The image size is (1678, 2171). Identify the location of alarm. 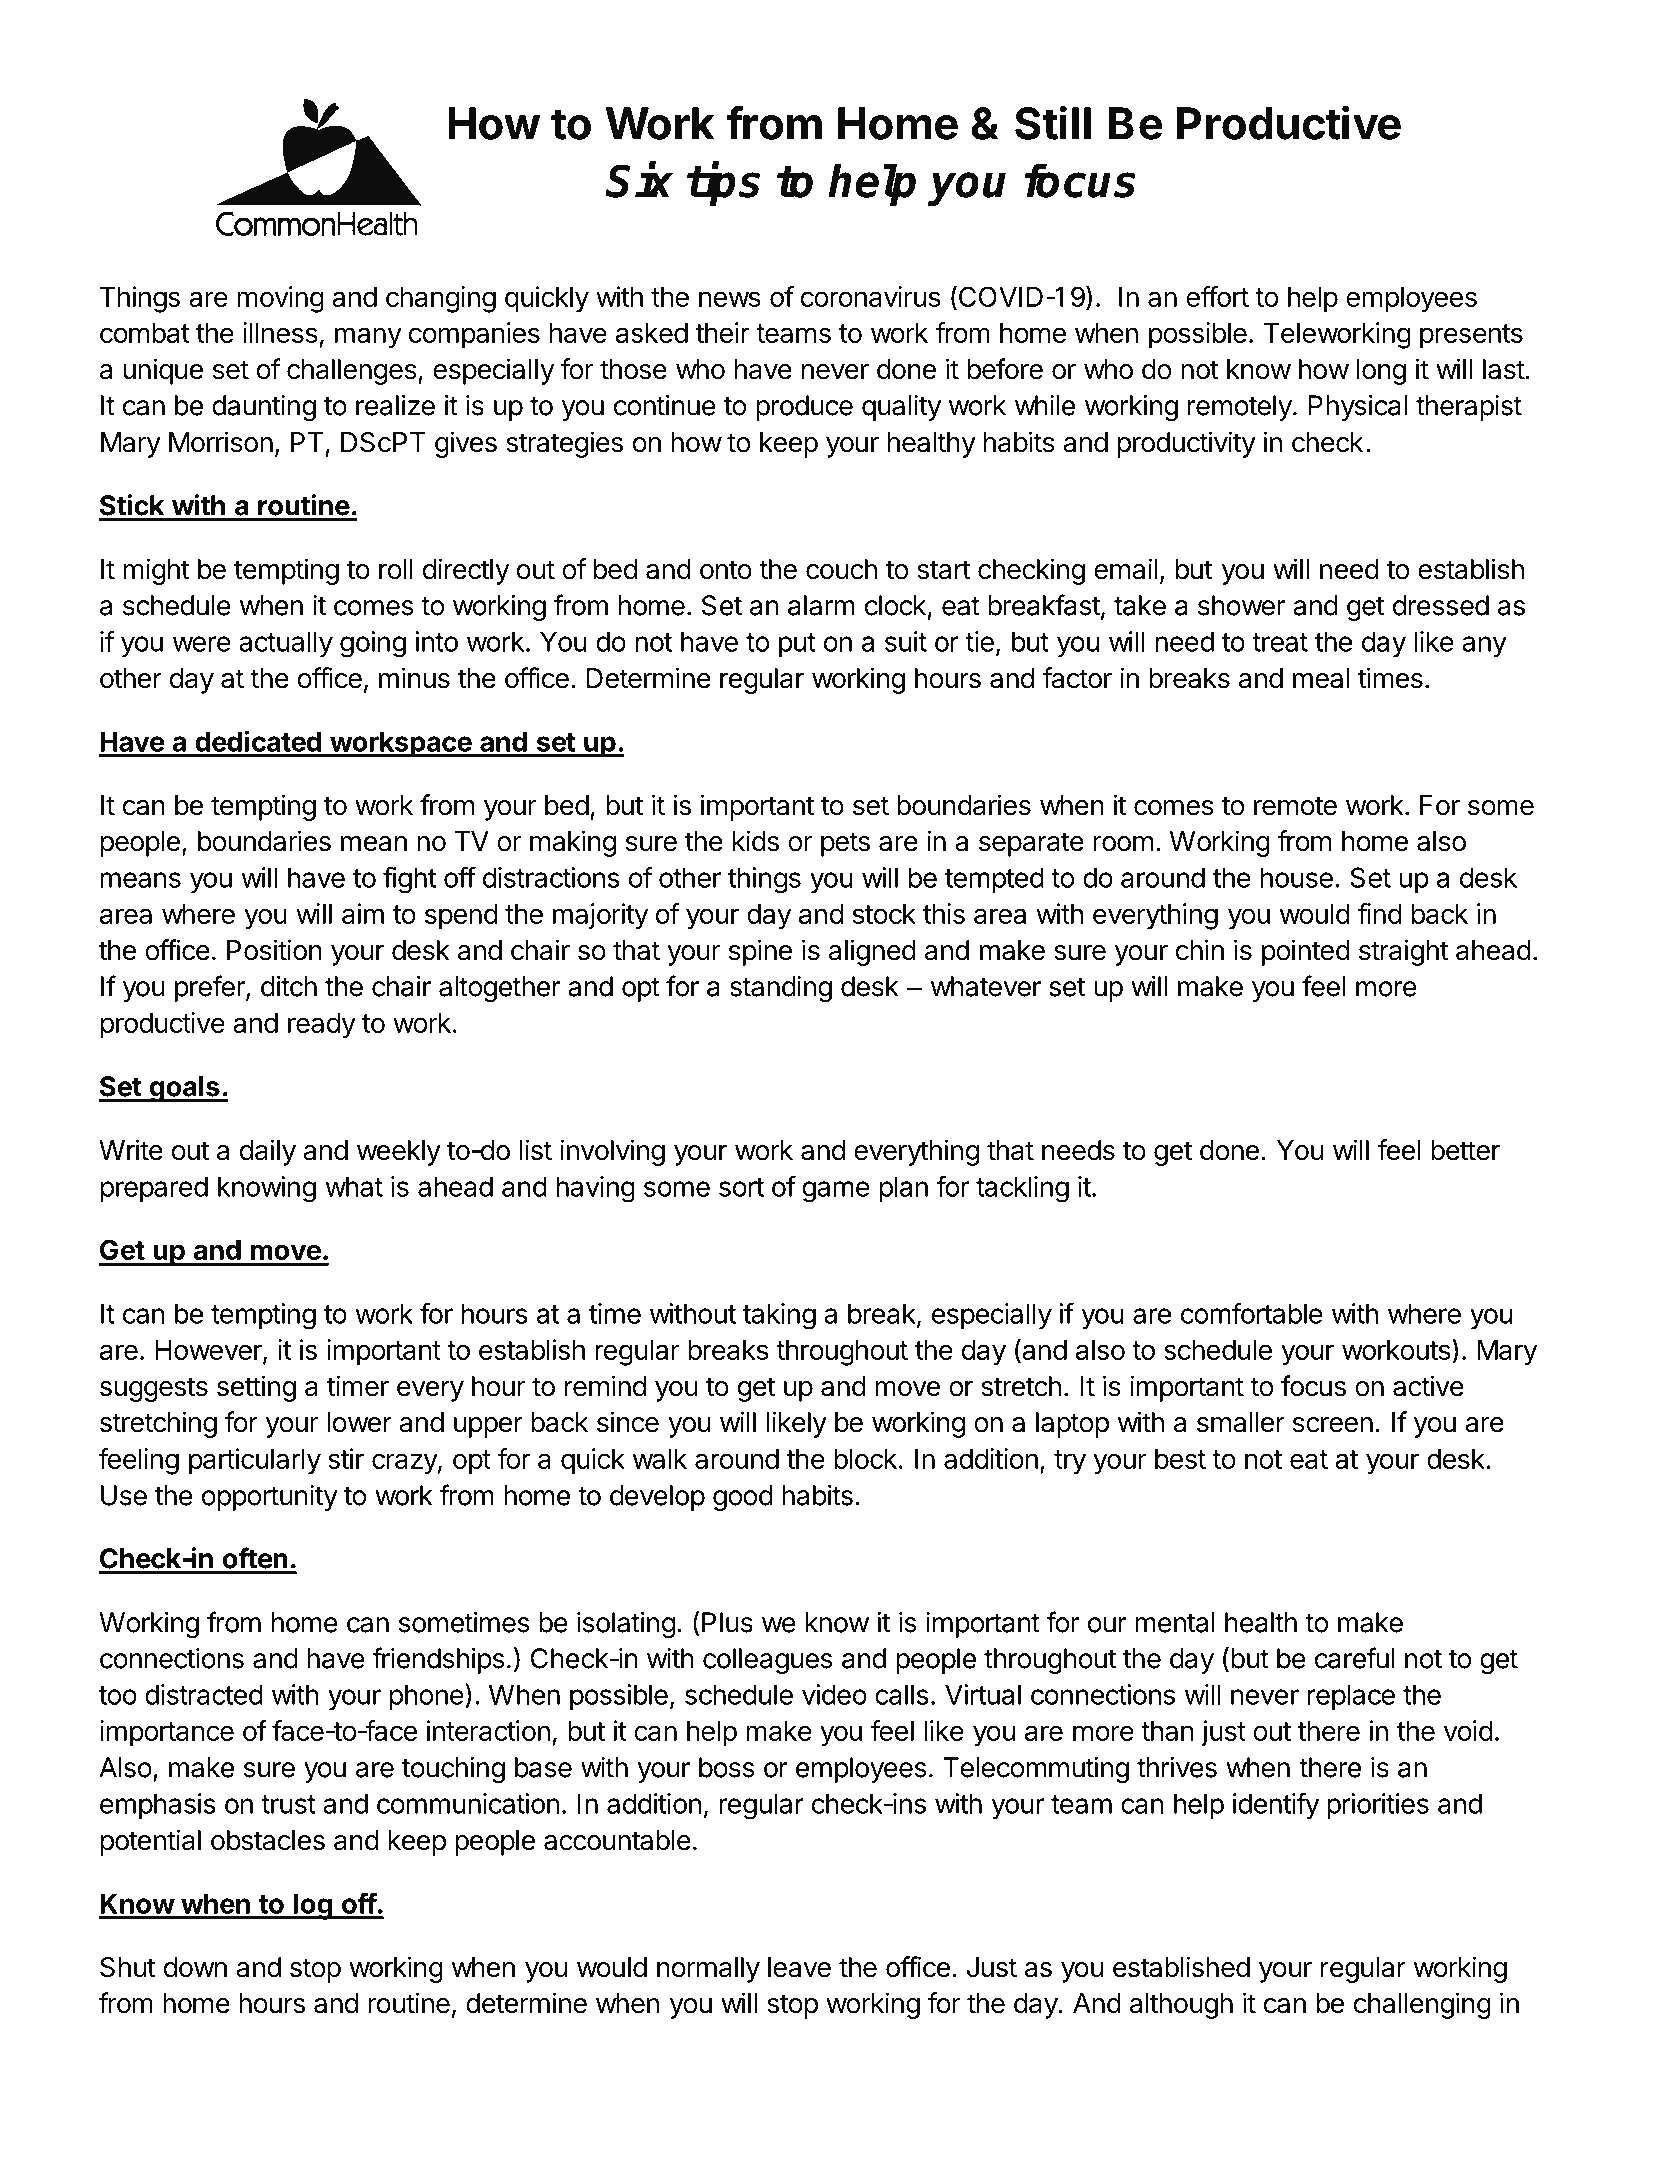
(821, 605).
